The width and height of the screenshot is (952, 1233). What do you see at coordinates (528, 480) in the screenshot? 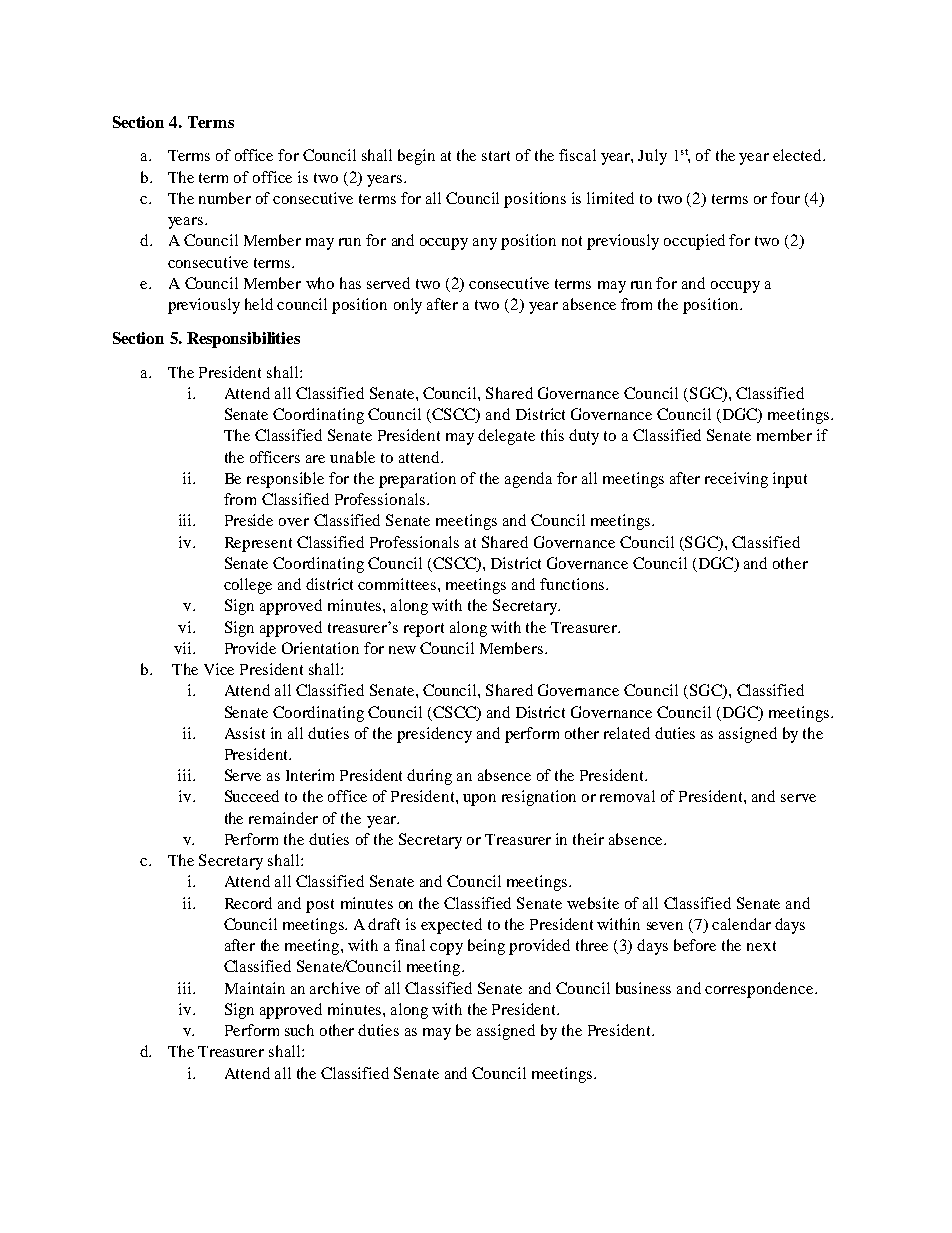
I see `agenda` at bounding box center [528, 480].
